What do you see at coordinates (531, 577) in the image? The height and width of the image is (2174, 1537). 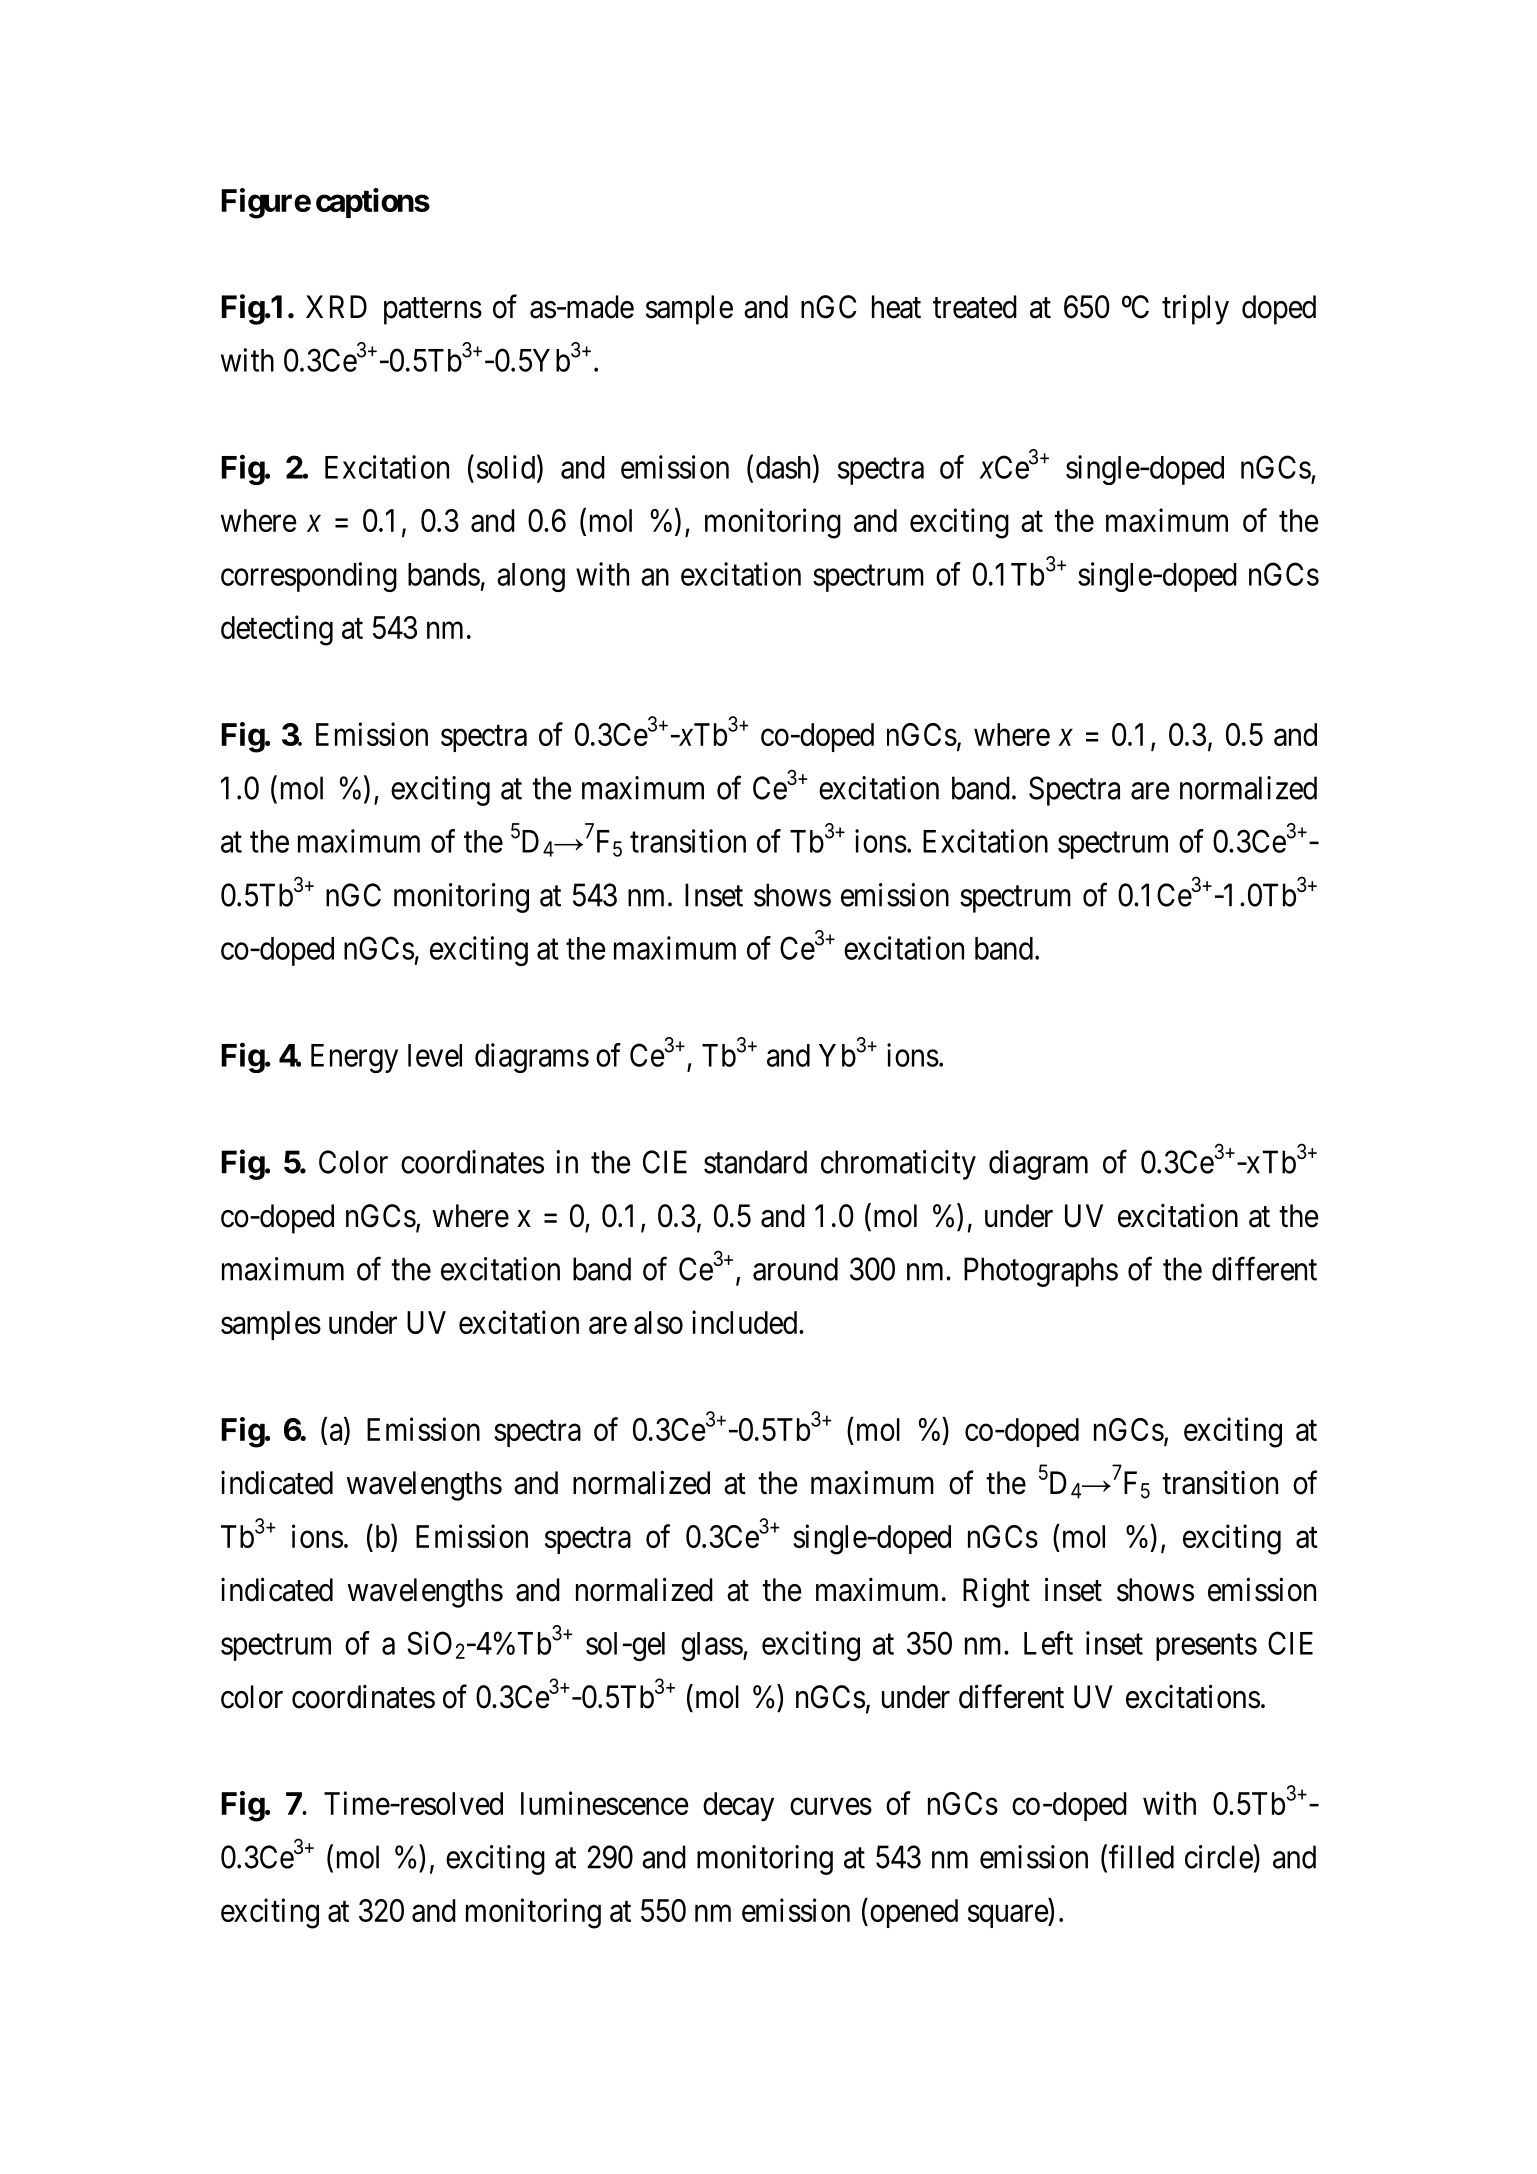 I see `along` at bounding box center [531, 577].
